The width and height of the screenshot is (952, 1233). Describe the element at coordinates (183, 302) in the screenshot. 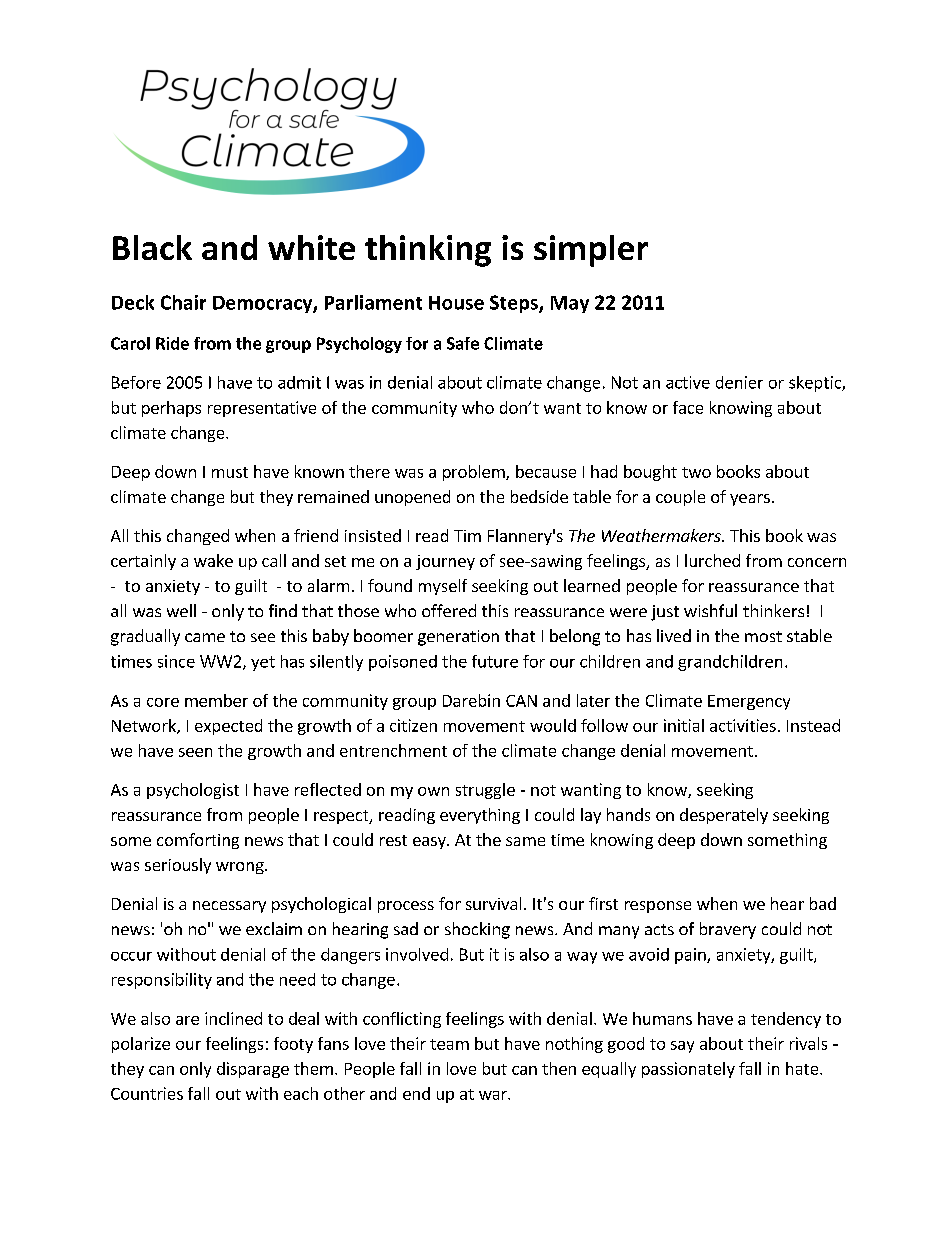

I see `Chair` at that location.
